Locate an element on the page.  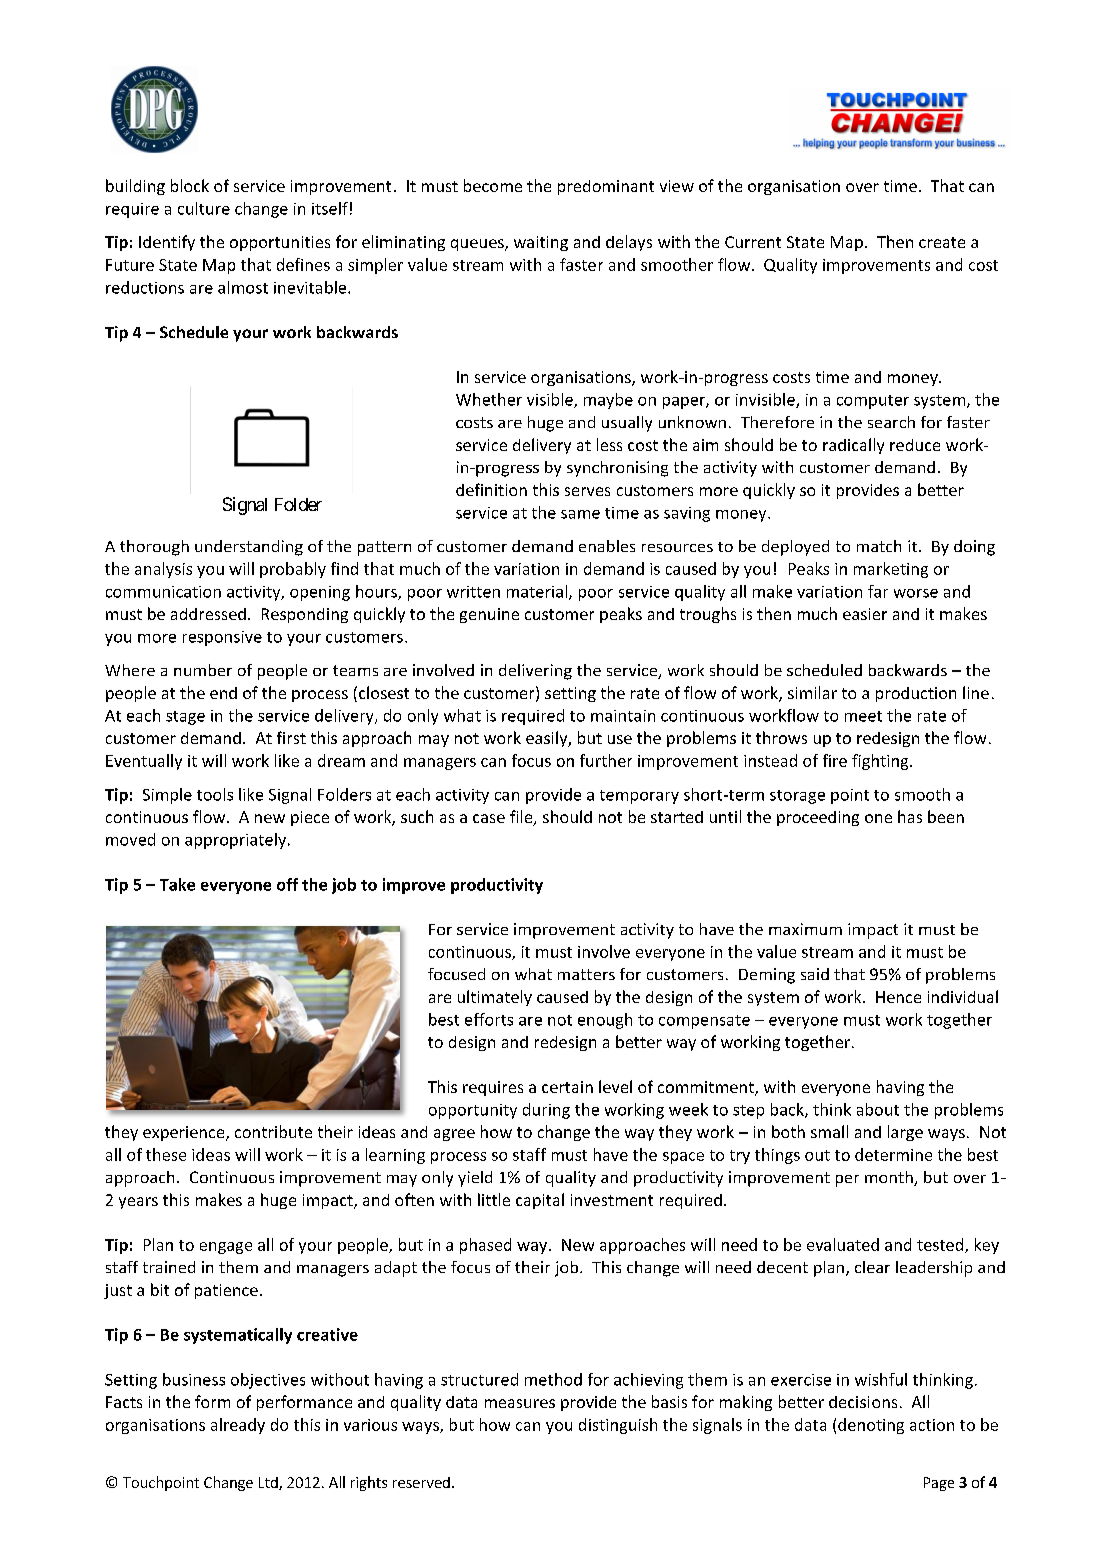
measures is located at coordinates (520, 1403).
